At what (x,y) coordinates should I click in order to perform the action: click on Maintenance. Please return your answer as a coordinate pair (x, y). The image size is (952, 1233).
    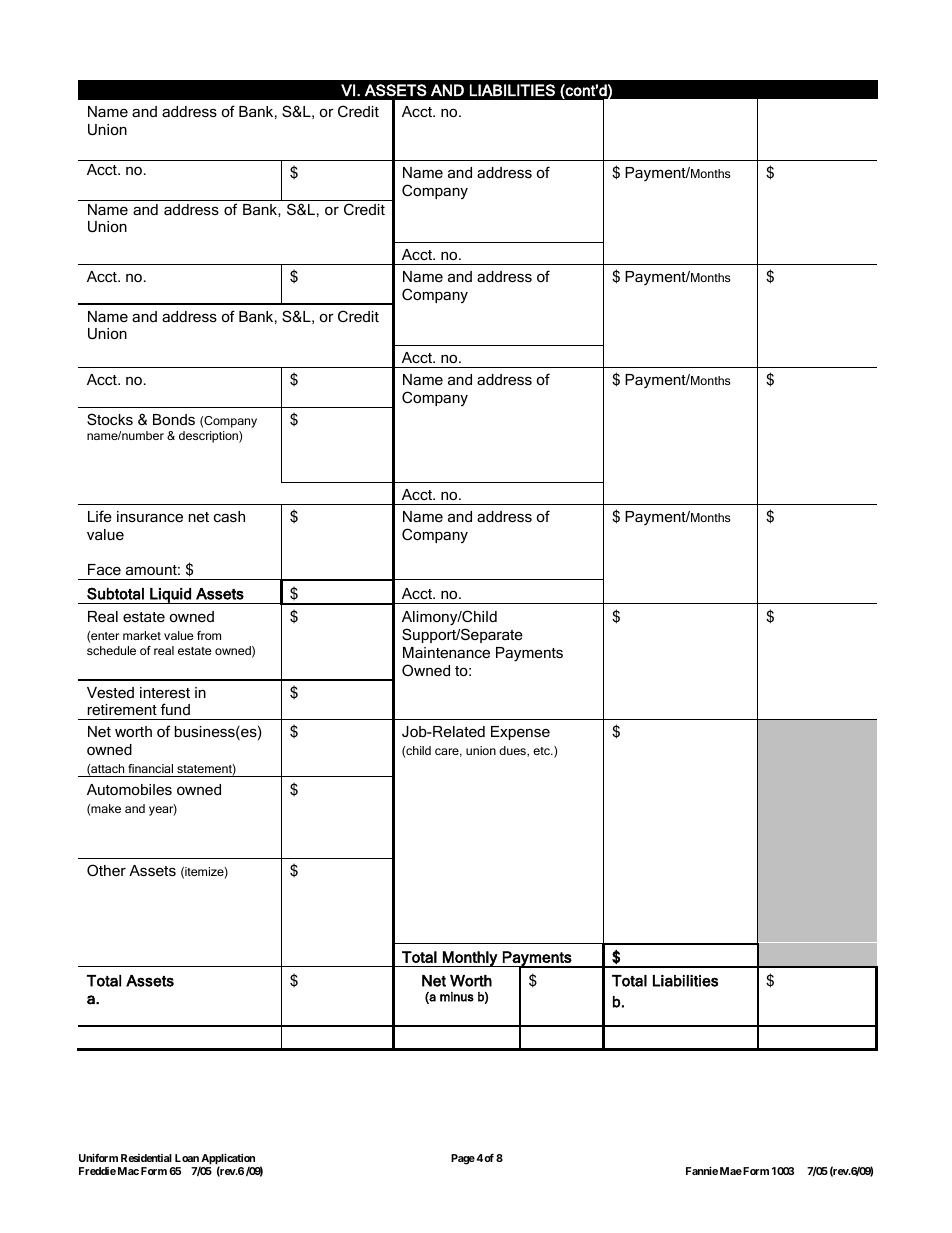
    Looking at the image, I should click on (446, 652).
